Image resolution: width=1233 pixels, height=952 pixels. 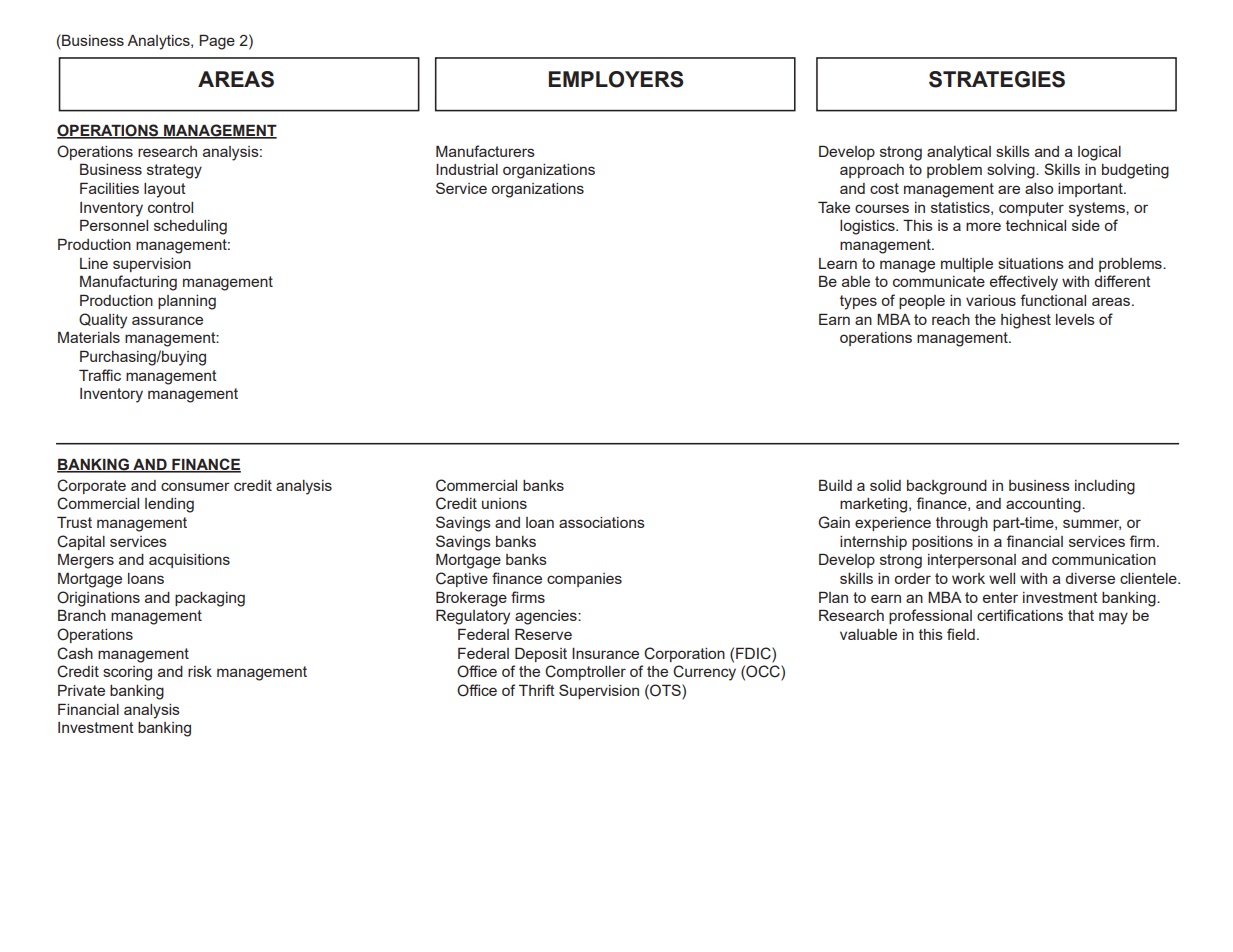 What do you see at coordinates (616, 79) in the screenshot?
I see `EMPLOYERS` at bounding box center [616, 79].
